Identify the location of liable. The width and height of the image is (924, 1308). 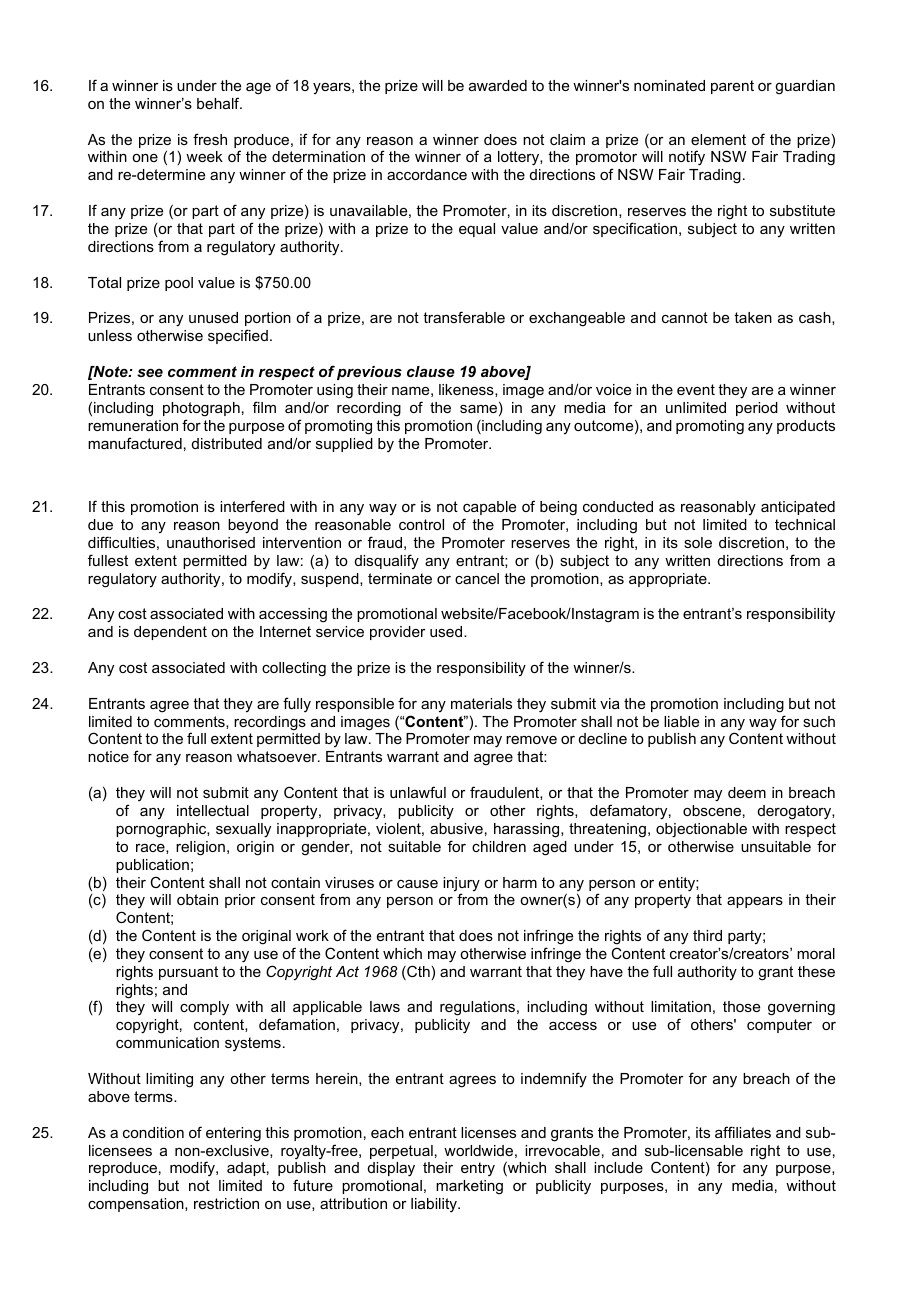
(681, 721).
